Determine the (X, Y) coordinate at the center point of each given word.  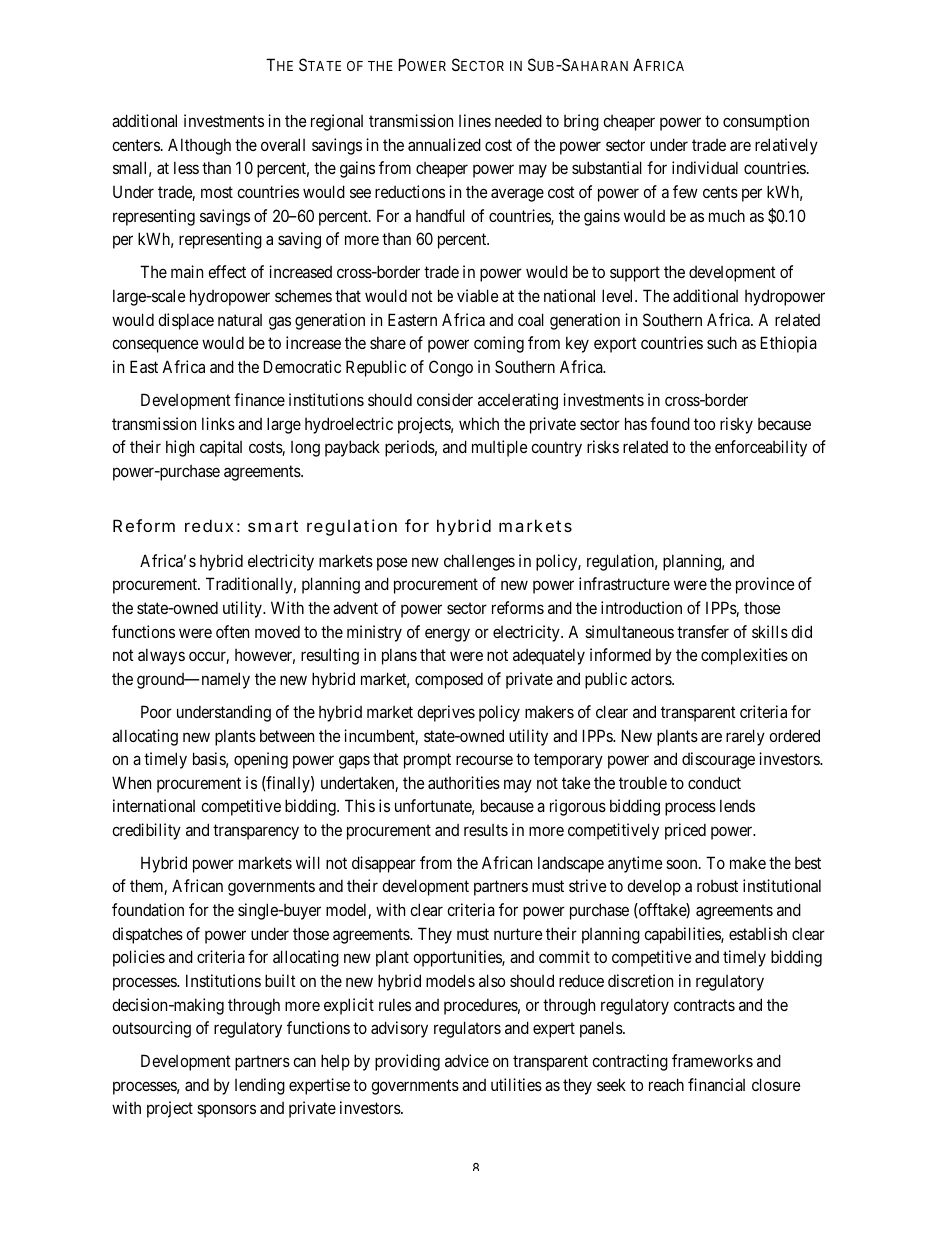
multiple (499, 448)
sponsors (226, 1111)
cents (720, 192)
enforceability (761, 448)
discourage (718, 760)
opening (261, 760)
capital (221, 448)
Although (199, 146)
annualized (444, 144)
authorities (464, 782)
